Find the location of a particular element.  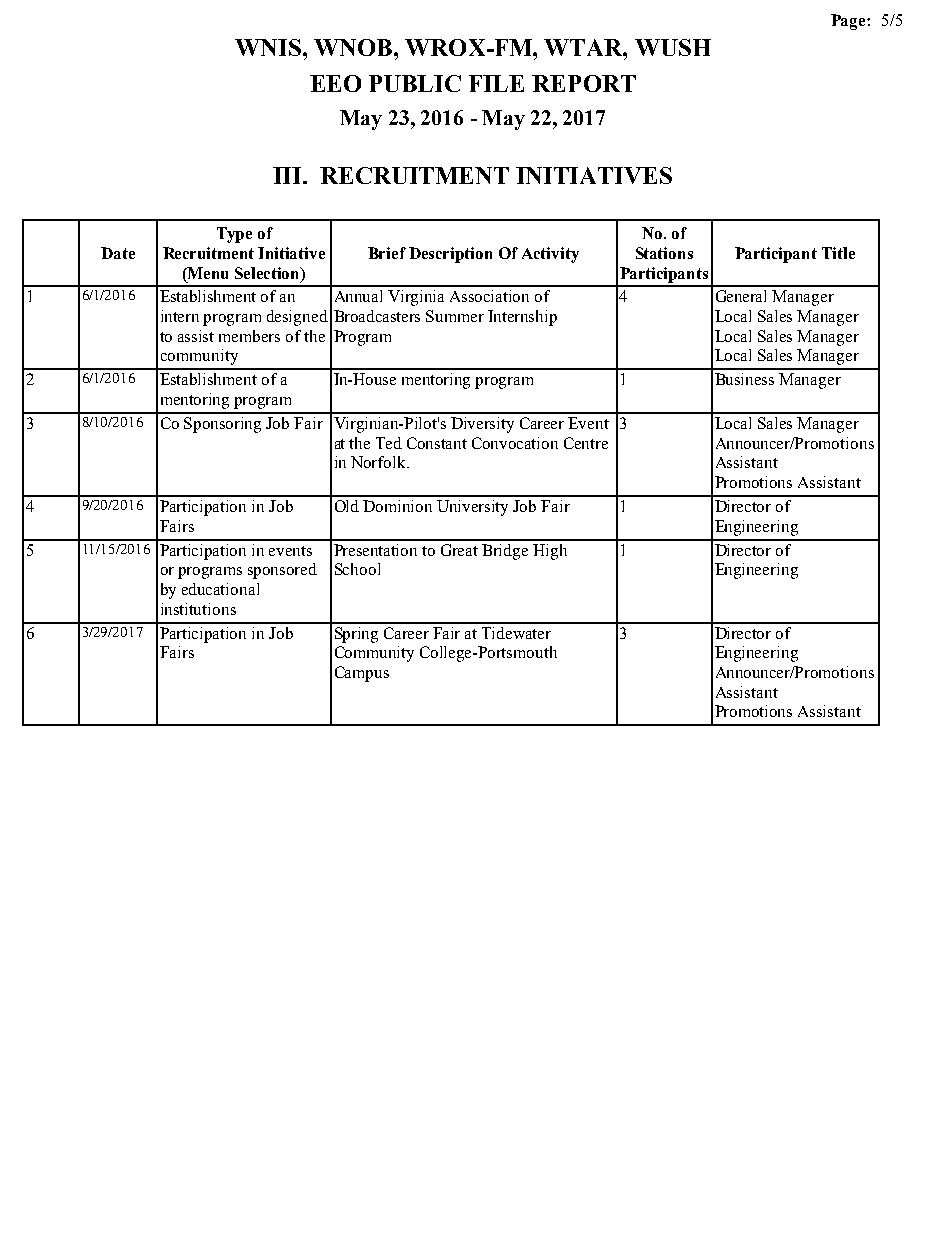

FILE is located at coordinates (496, 83).
